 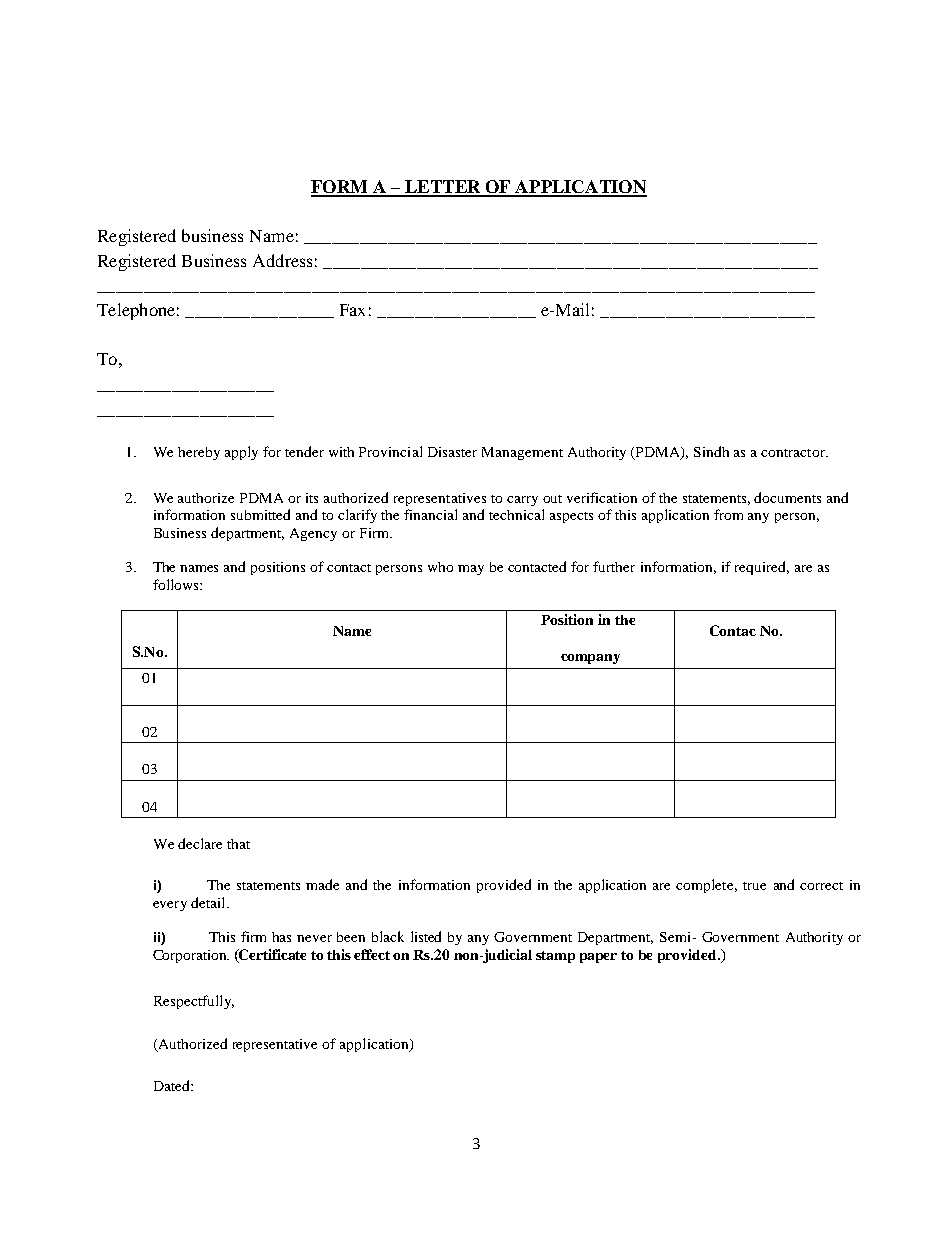 I want to click on made, so click(x=322, y=884).
